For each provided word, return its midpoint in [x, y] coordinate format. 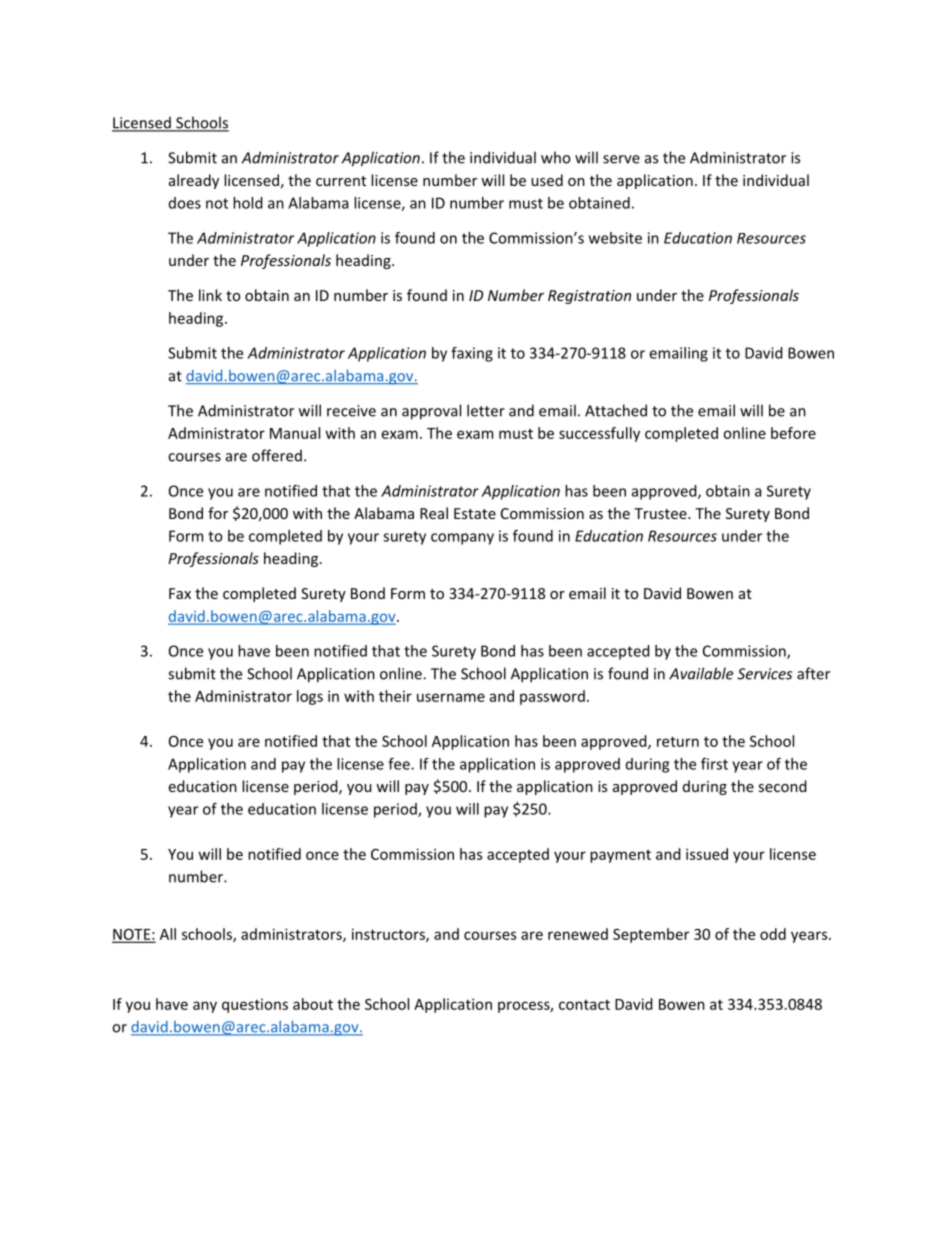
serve [621, 159]
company [462, 539]
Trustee [661, 513]
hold [248, 203]
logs [310, 697]
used [547, 180]
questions [255, 1005]
